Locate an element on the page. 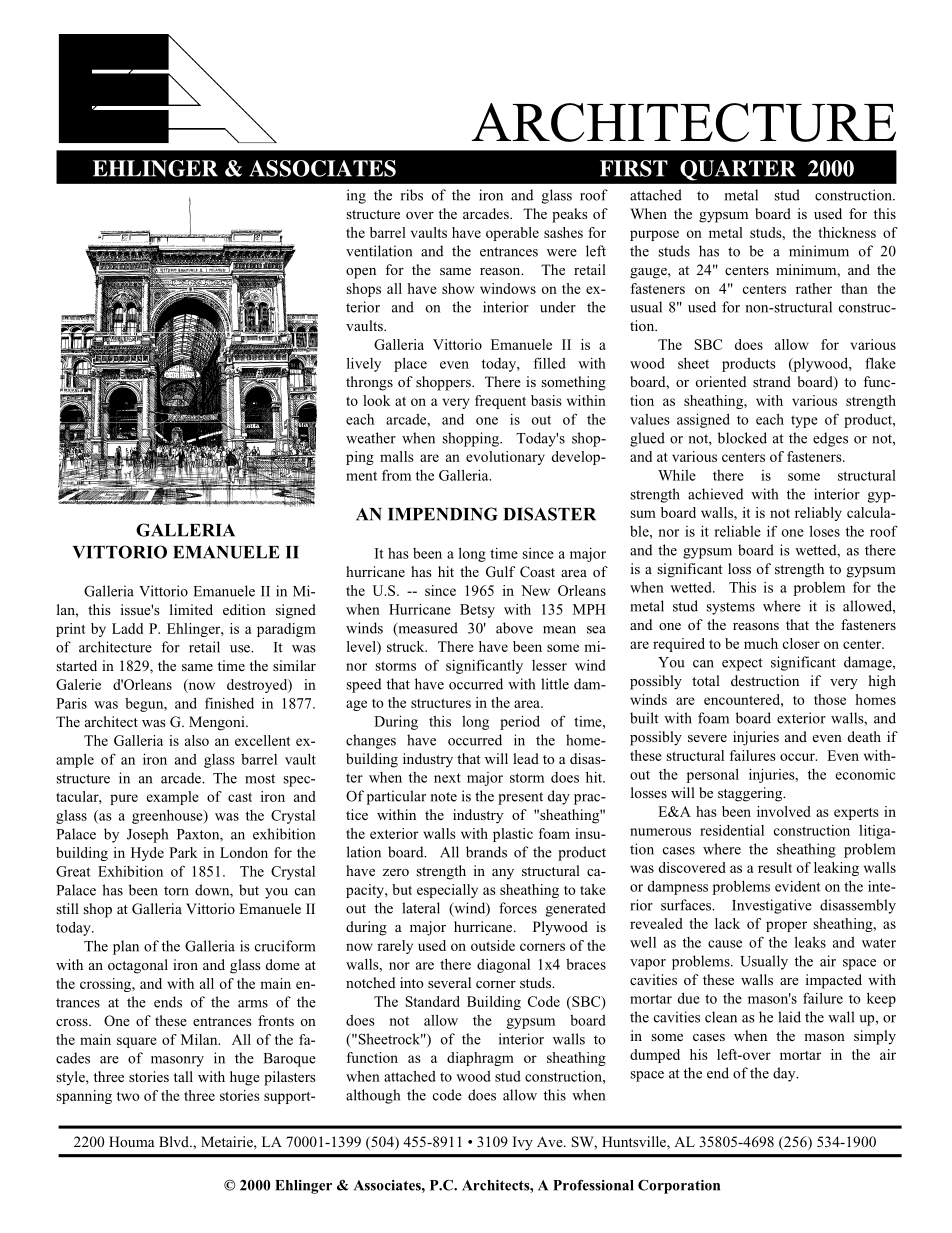 Image resolution: width=952 pixels, height=1233 pixels. reliably is located at coordinates (818, 514).
